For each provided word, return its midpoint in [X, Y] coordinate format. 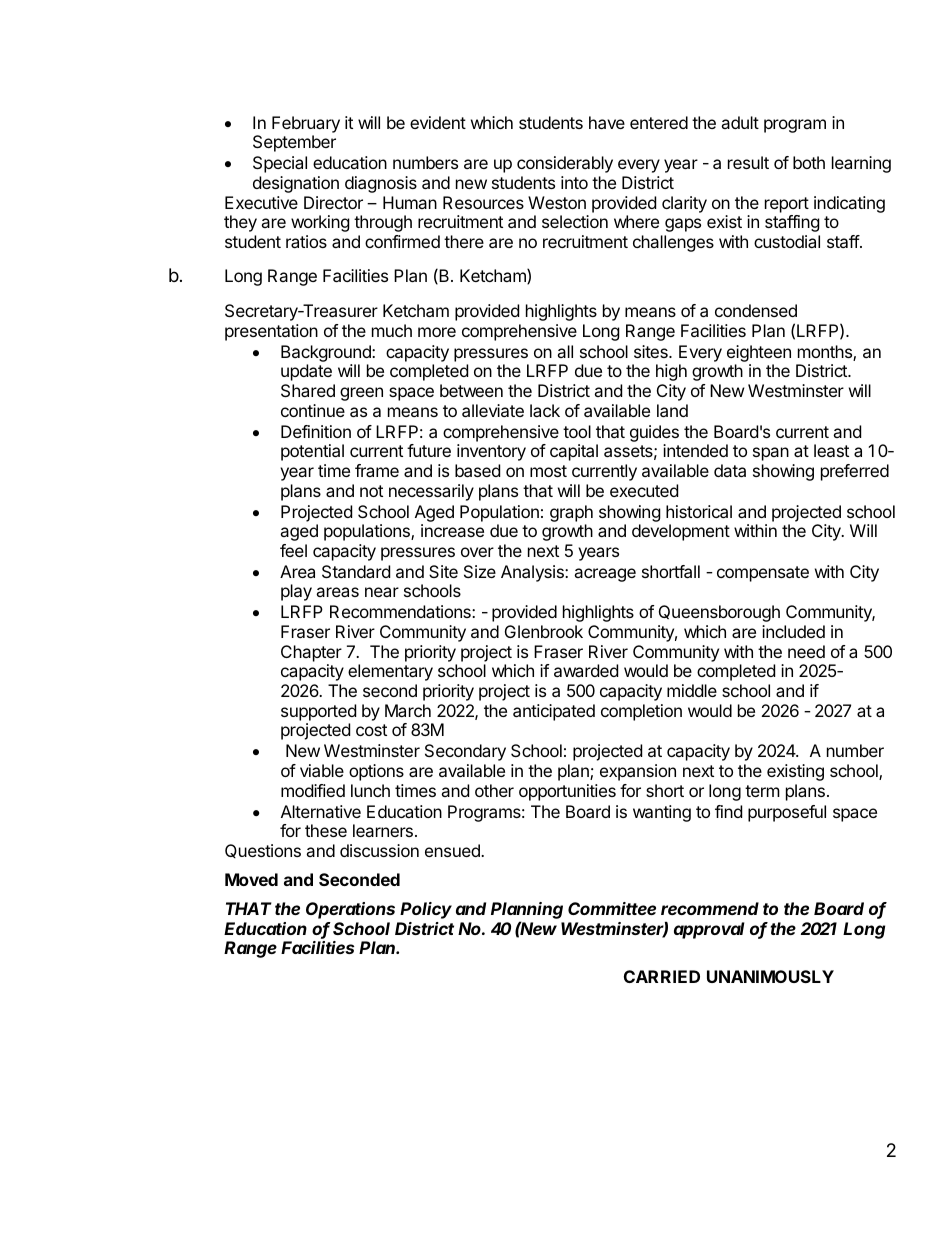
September [294, 143]
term [762, 791]
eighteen [759, 353]
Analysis [533, 573]
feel [293, 550]
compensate [763, 574]
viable [322, 770]
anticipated [554, 712]
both [809, 162]
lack [545, 410]
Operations [350, 910]
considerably [565, 164]
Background [327, 353]
